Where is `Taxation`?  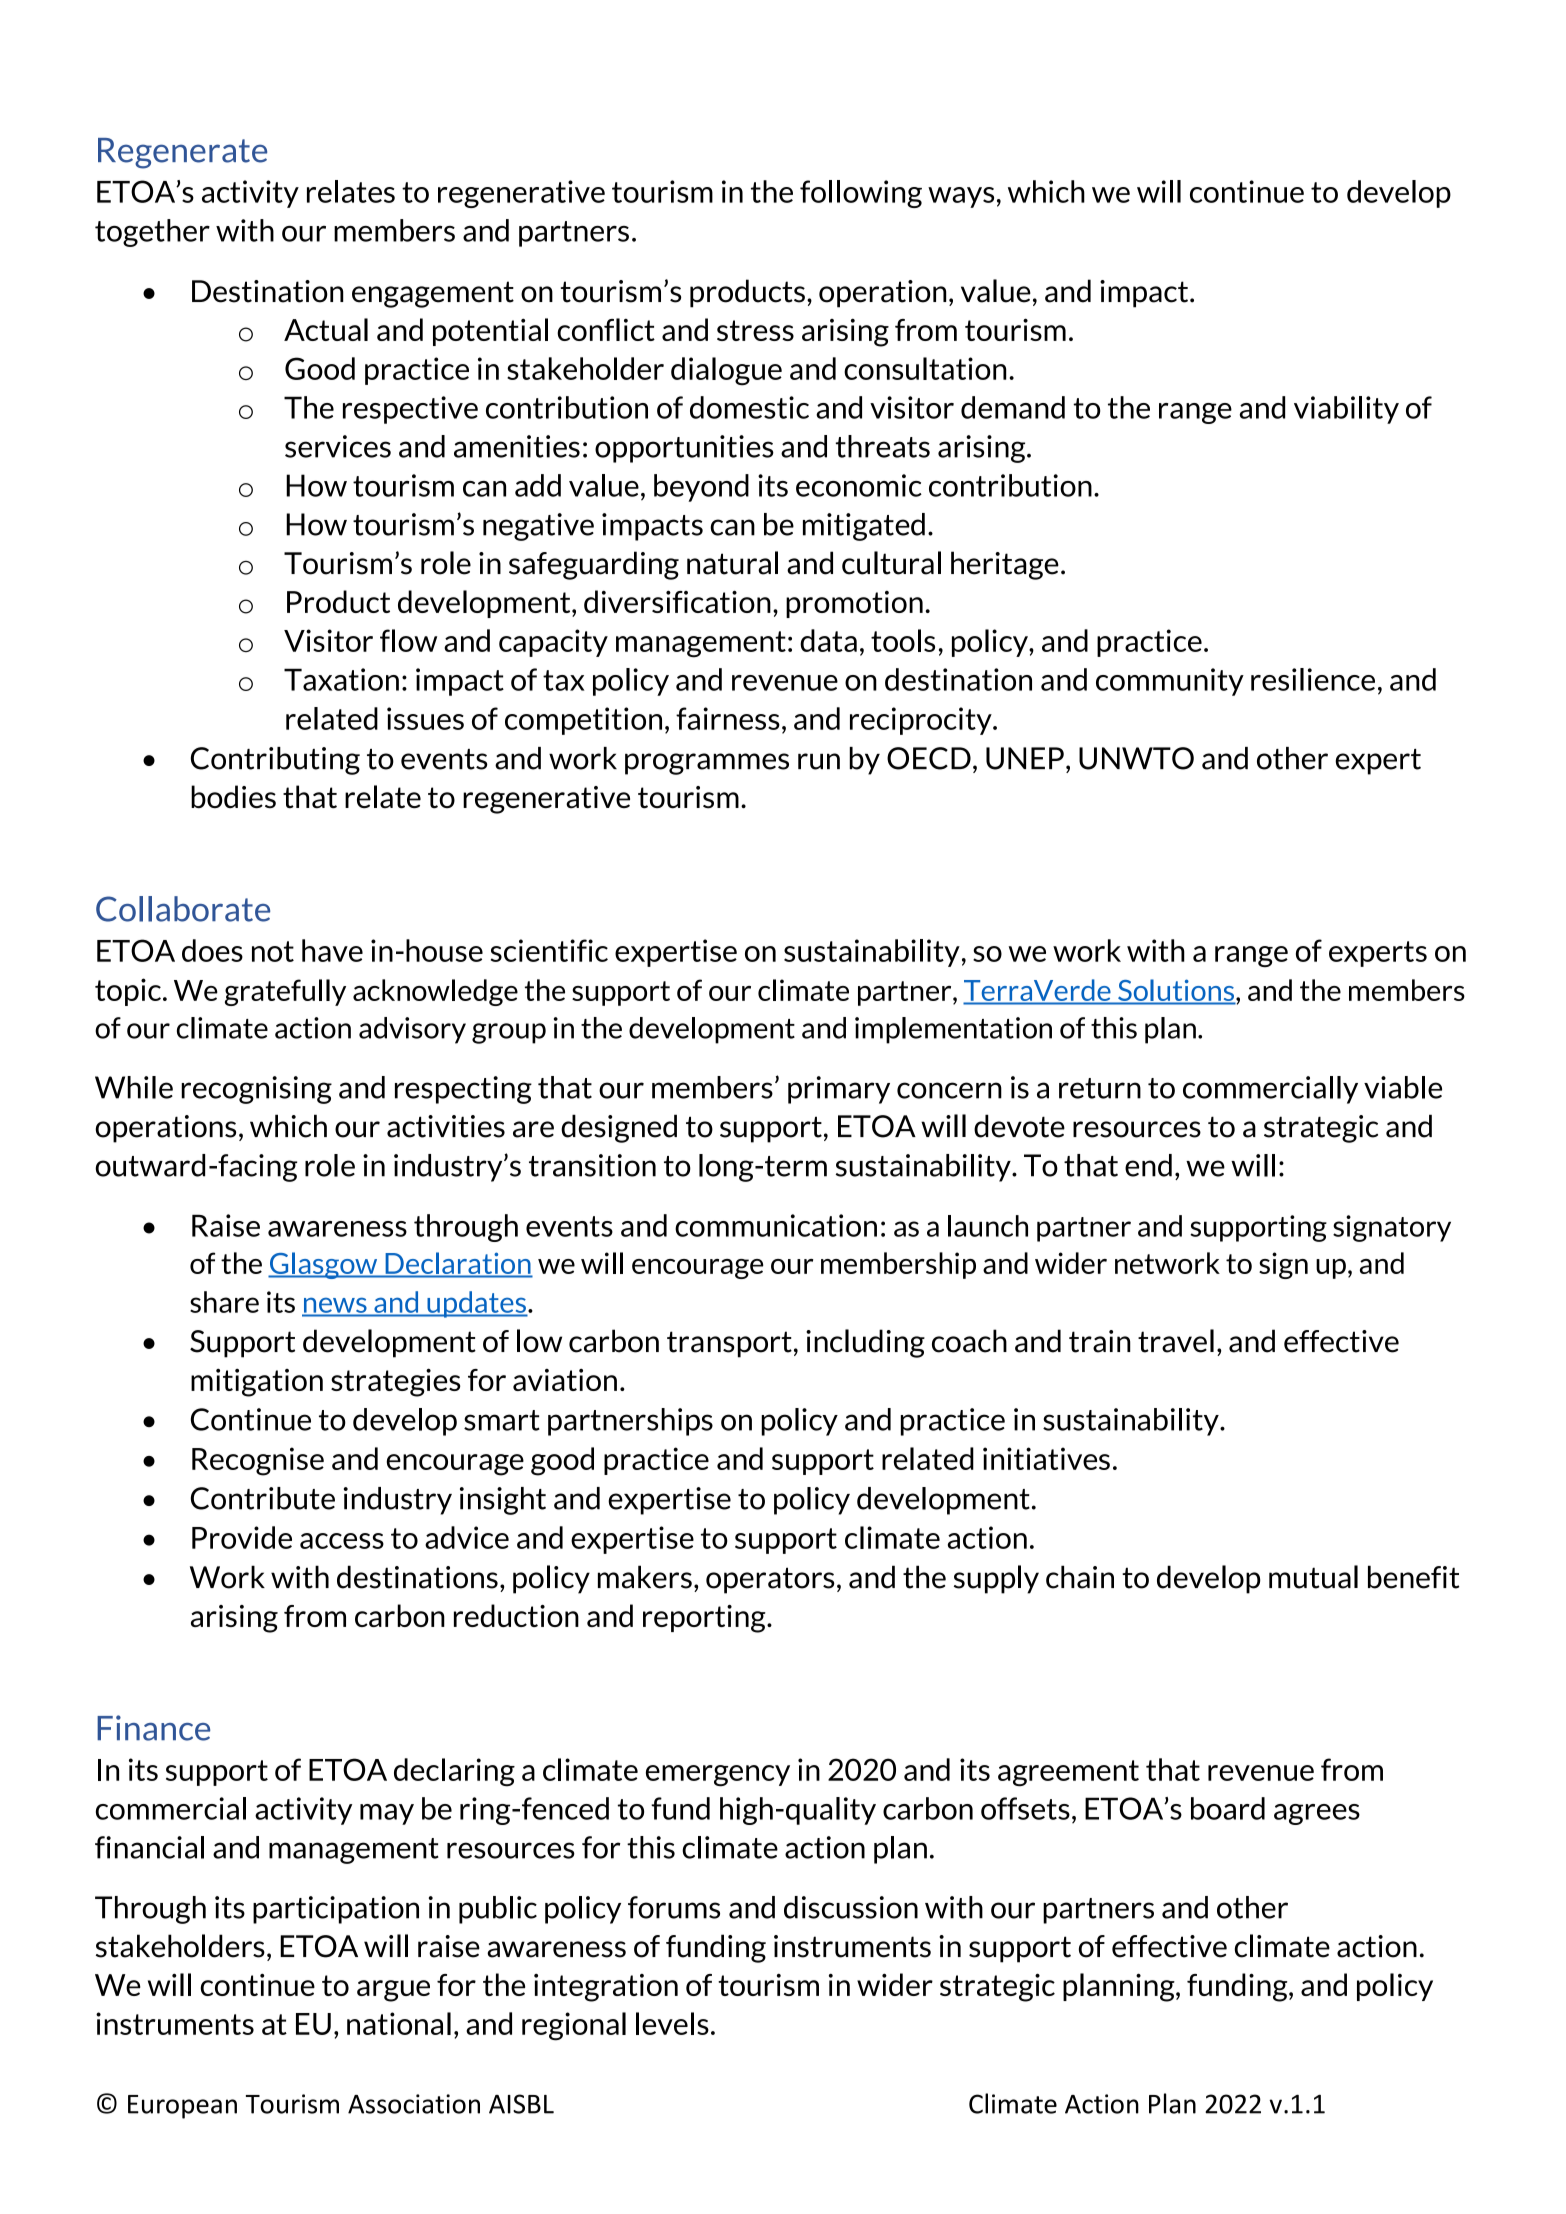
Taxation is located at coordinates (341, 679).
